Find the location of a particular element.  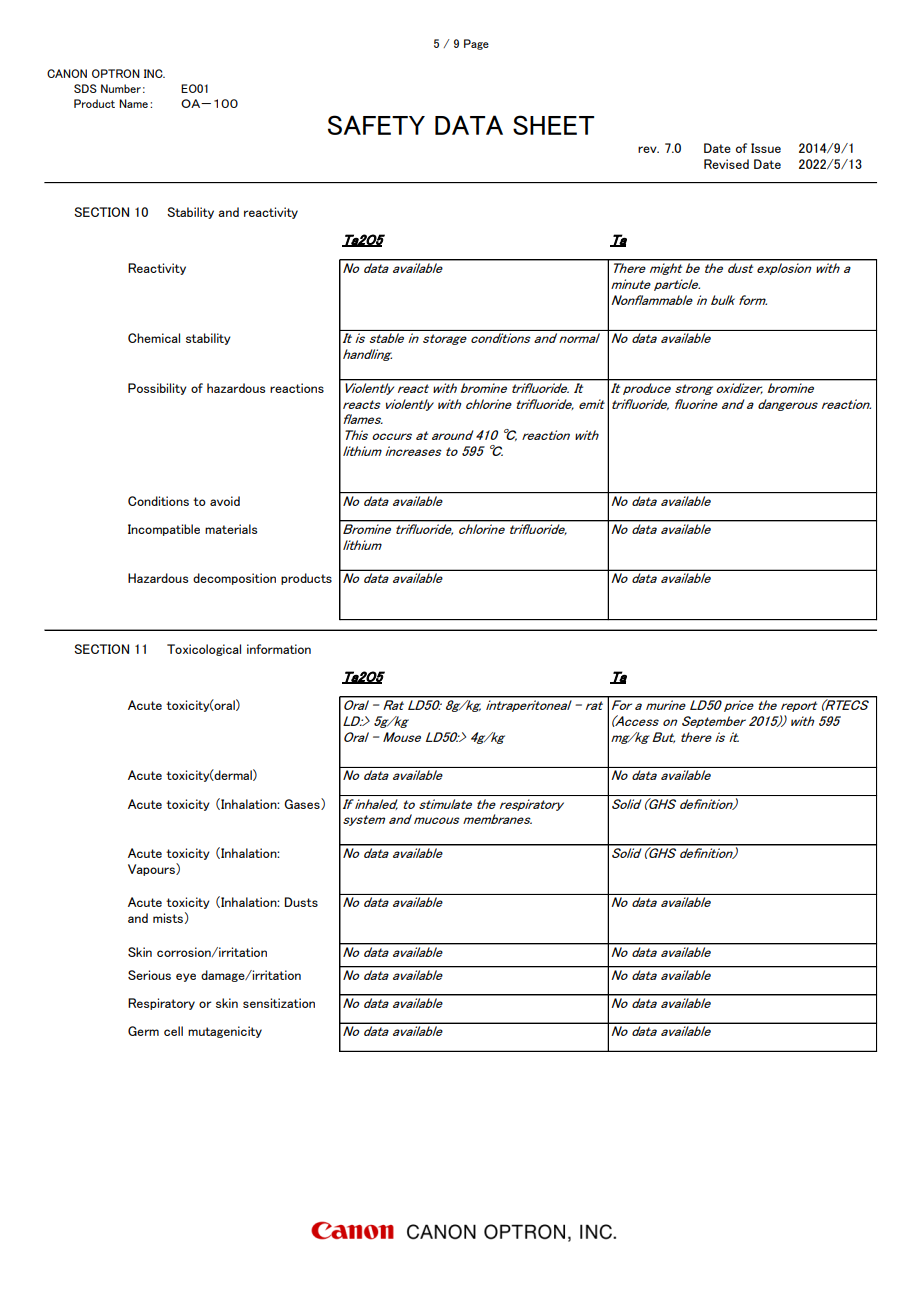

Number is located at coordinates (121, 88).
